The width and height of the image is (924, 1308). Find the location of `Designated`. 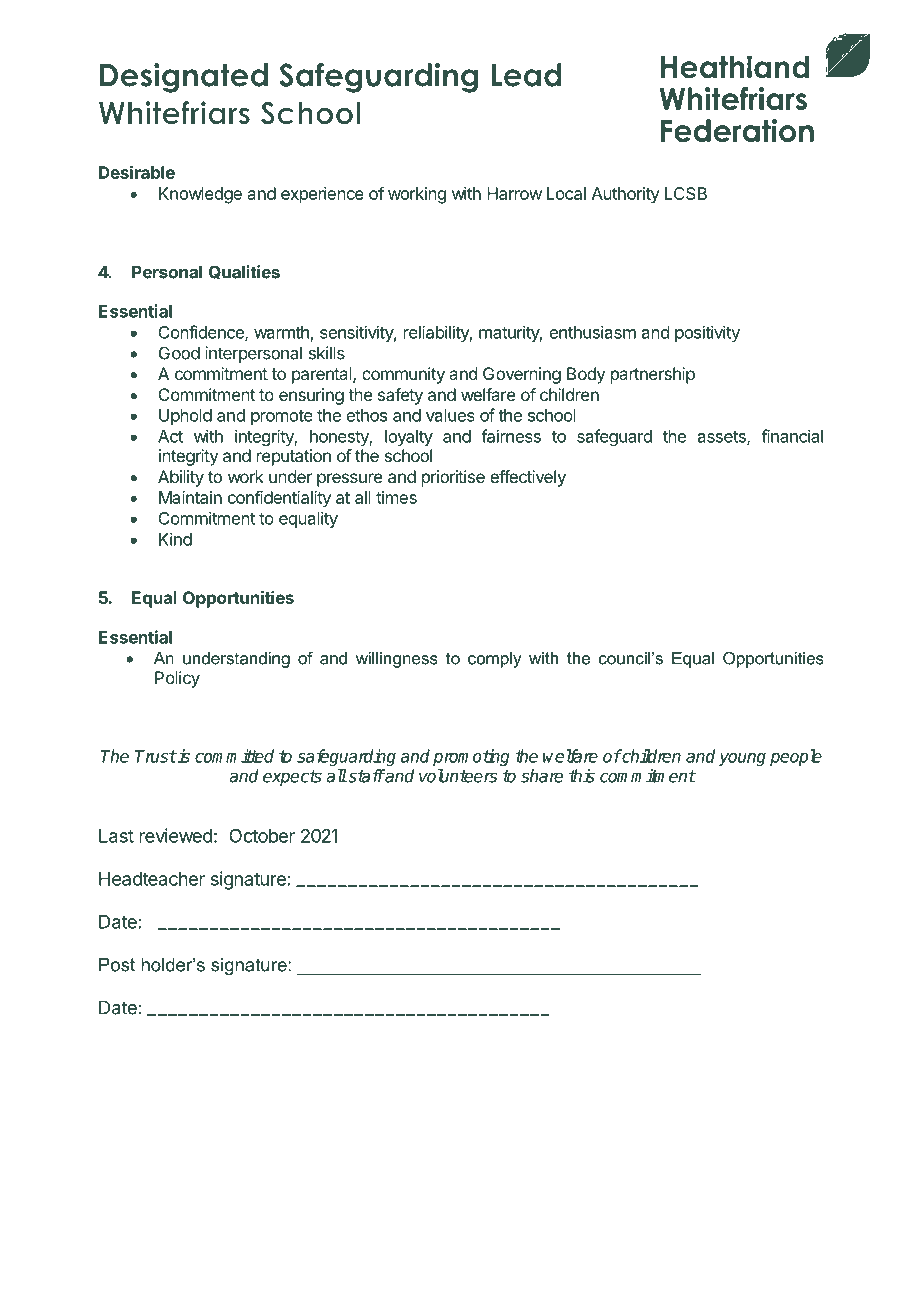

Designated is located at coordinates (184, 78).
